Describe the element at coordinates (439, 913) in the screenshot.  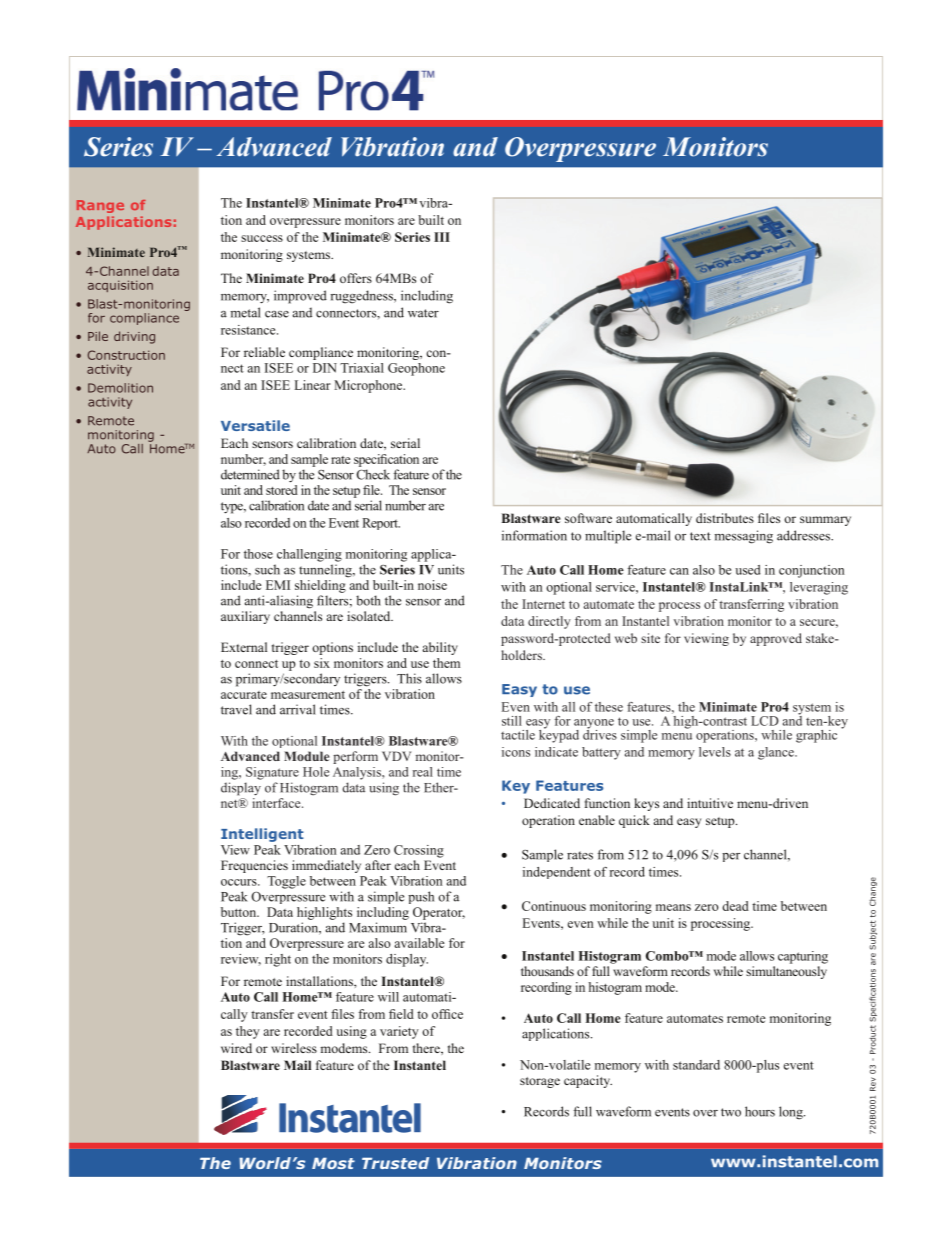
I see `Operator` at that location.
